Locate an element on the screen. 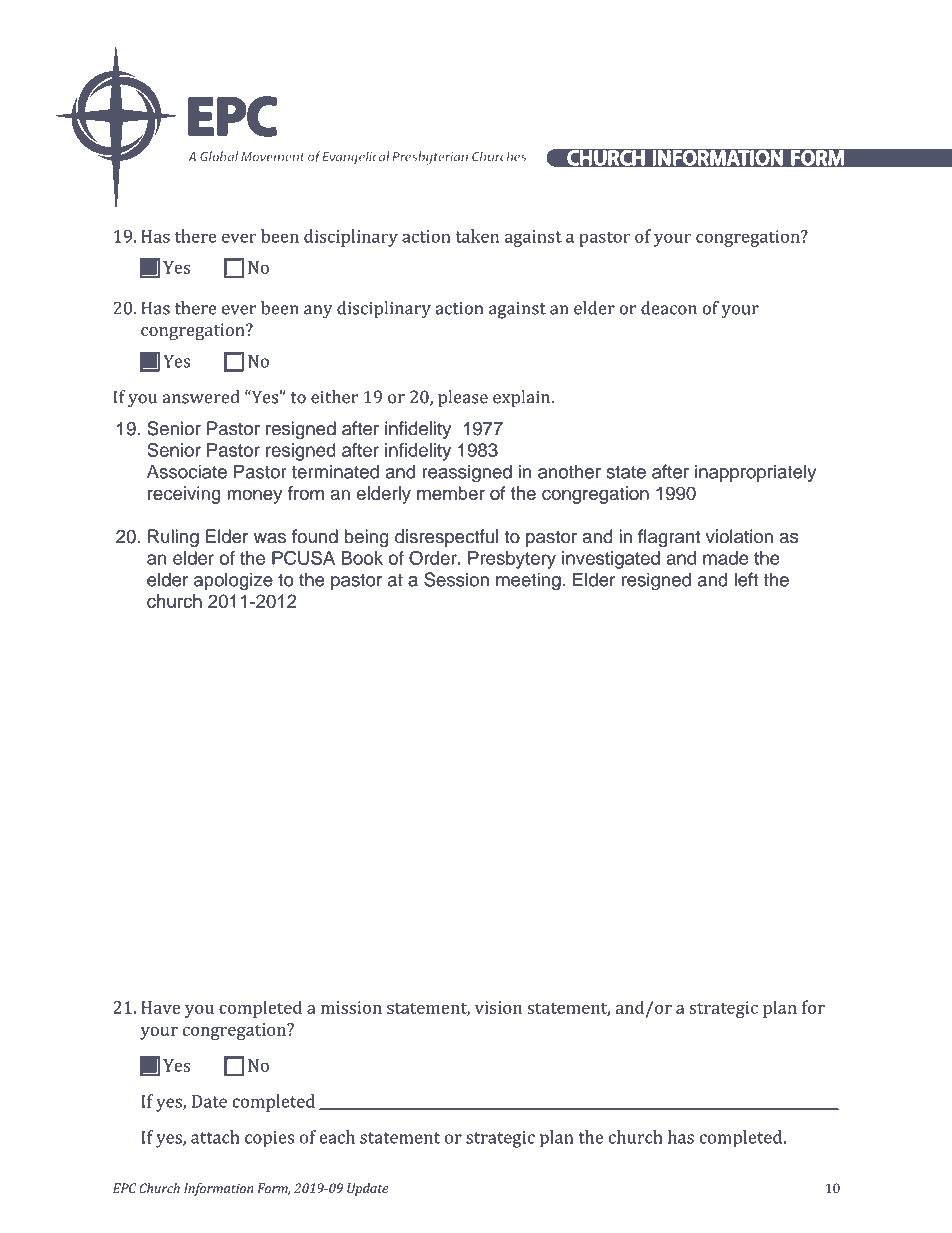 The height and width of the screenshot is (1233, 952). taken is located at coordinates (477, 236).
